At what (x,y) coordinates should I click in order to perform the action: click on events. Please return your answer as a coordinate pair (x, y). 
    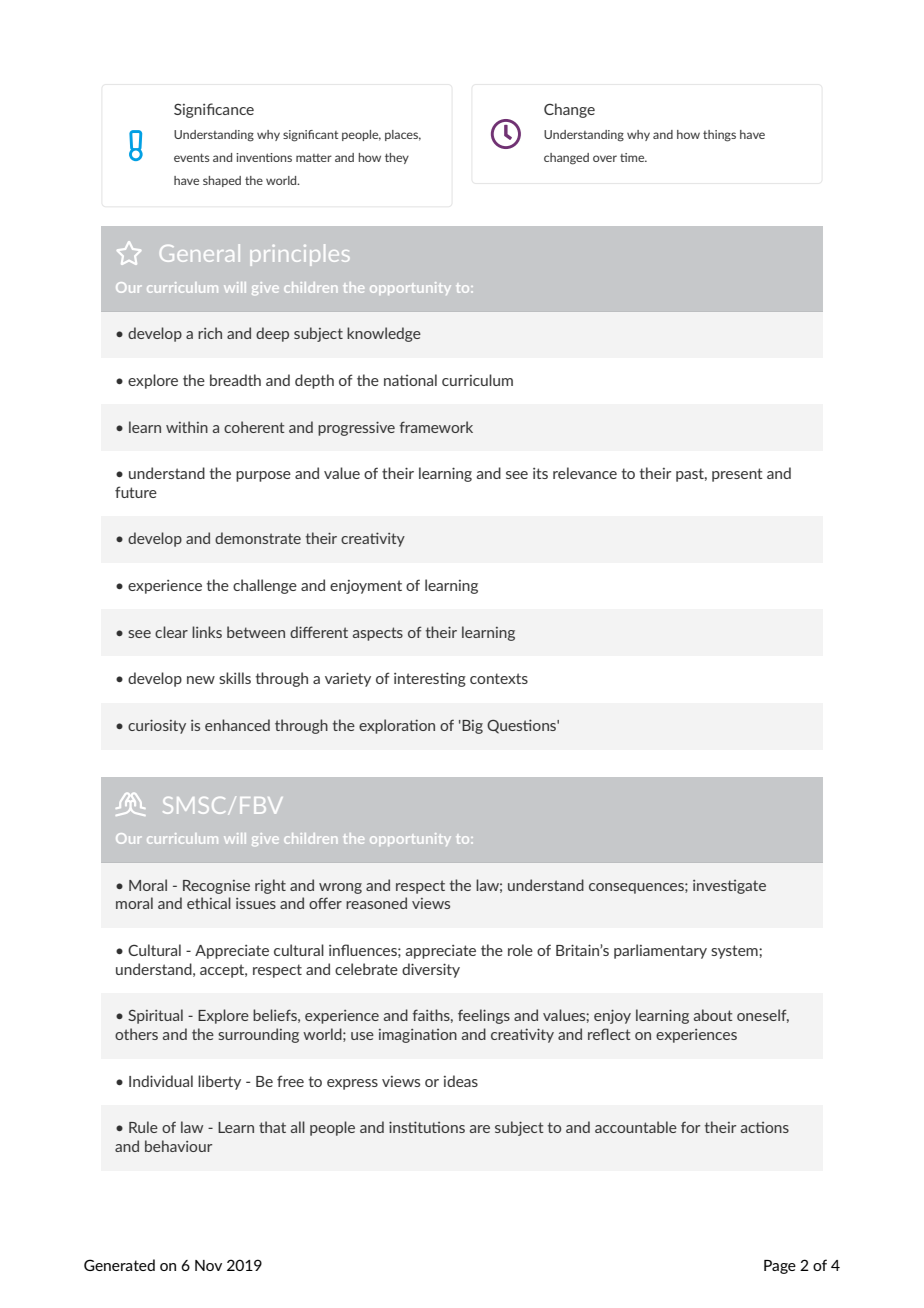
    Looking at the image, I should click on (192, 158).
